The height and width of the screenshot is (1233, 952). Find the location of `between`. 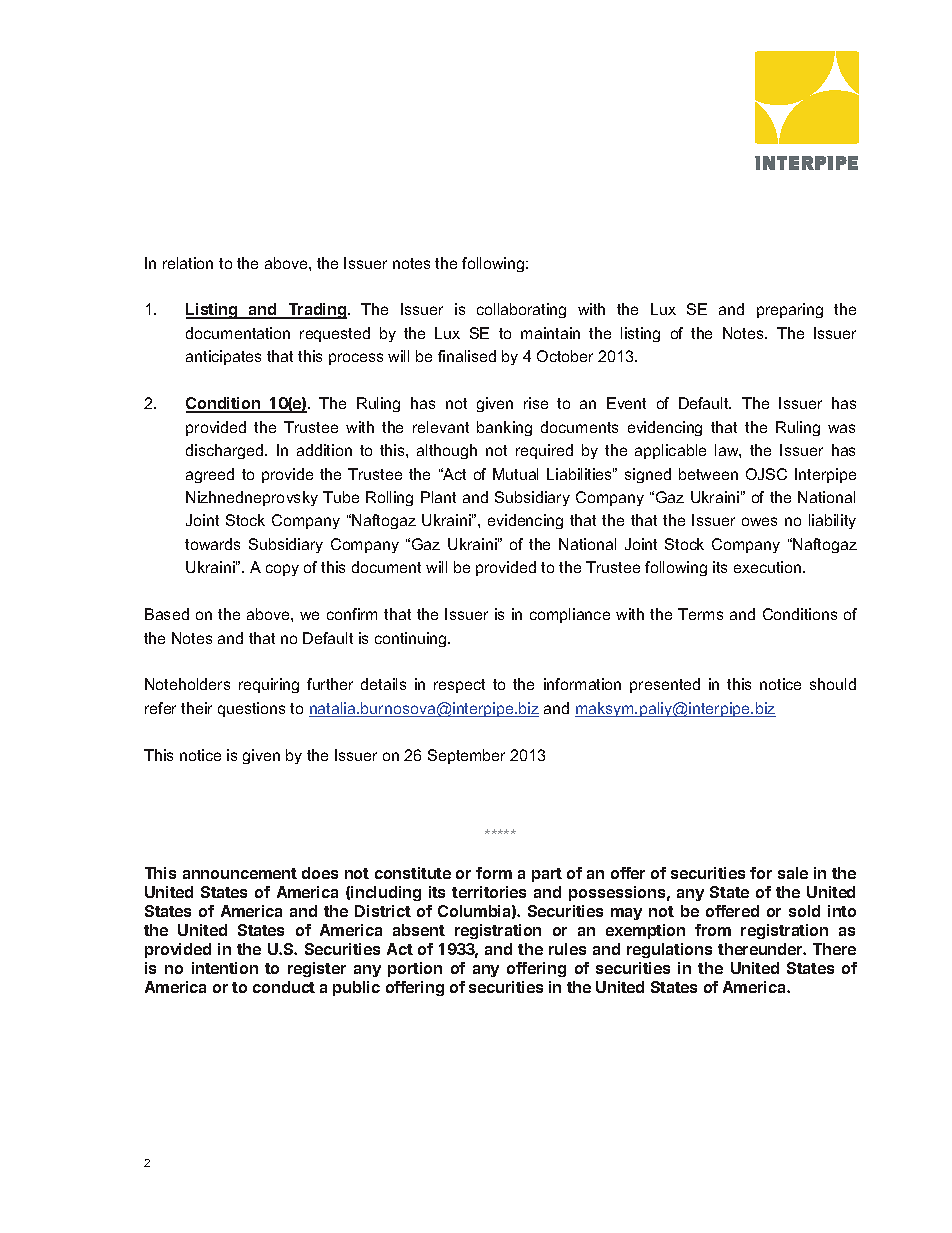

between is located at coordinates (708, 474).
